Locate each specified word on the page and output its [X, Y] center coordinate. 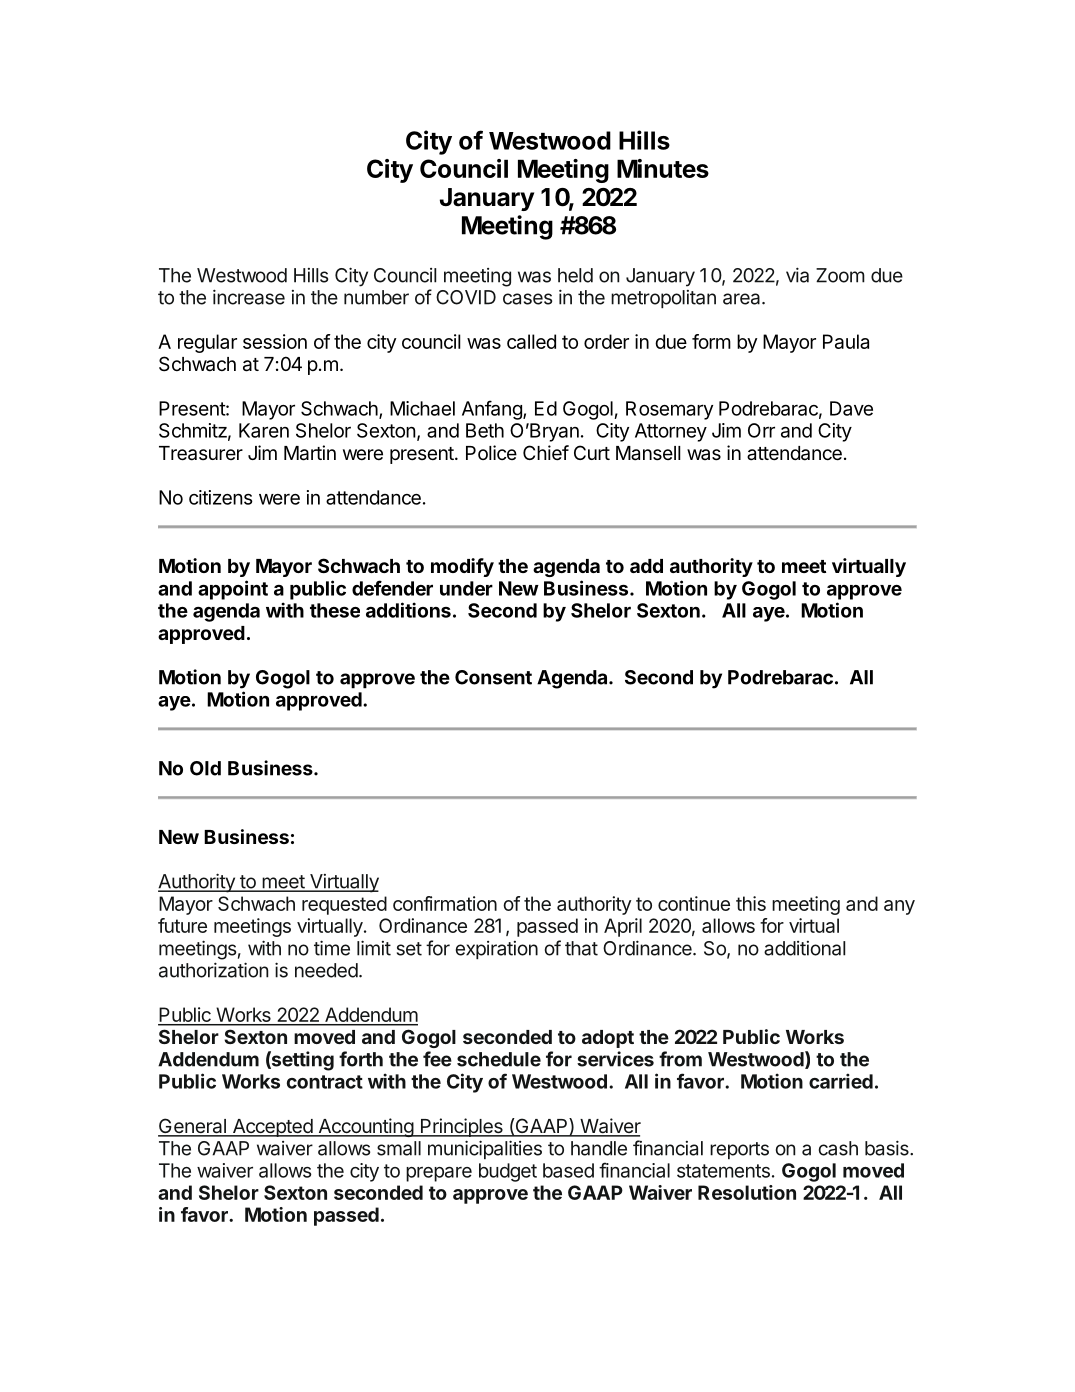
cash [838, 1148]
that [581, 948]
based [568, 1170]
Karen [264, 430]
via [797, 275]
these [335, 610]
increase [249, 297]
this [751, 903]
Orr [761, 430]
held [575, 275]
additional [804, 948]
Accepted [272, 1128]
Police [491, 452]
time [332, 948]
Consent [493, 677]
